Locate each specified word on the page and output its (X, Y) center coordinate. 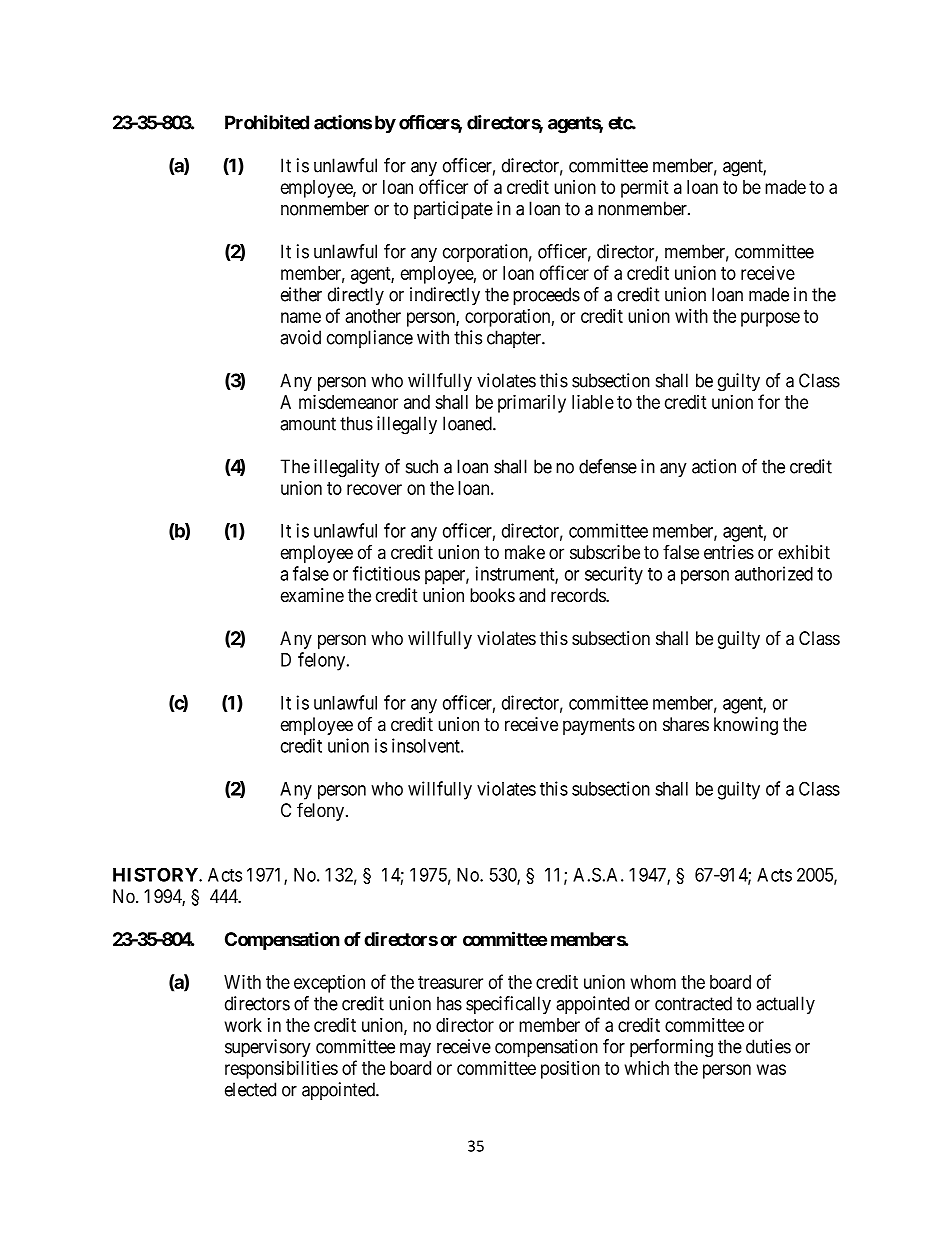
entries (729, 552)
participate (453, 210)
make (525, 552)
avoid (300, 337)
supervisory (268, 1048)
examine (312, 595)
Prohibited (267, 122)
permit (645, 188)
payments (599, 726)
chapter (515, 339)
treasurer (450, 982)
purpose (770, 319)
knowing (746, 726)
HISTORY (156, 874)
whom (653, 982)
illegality (347, 468)
